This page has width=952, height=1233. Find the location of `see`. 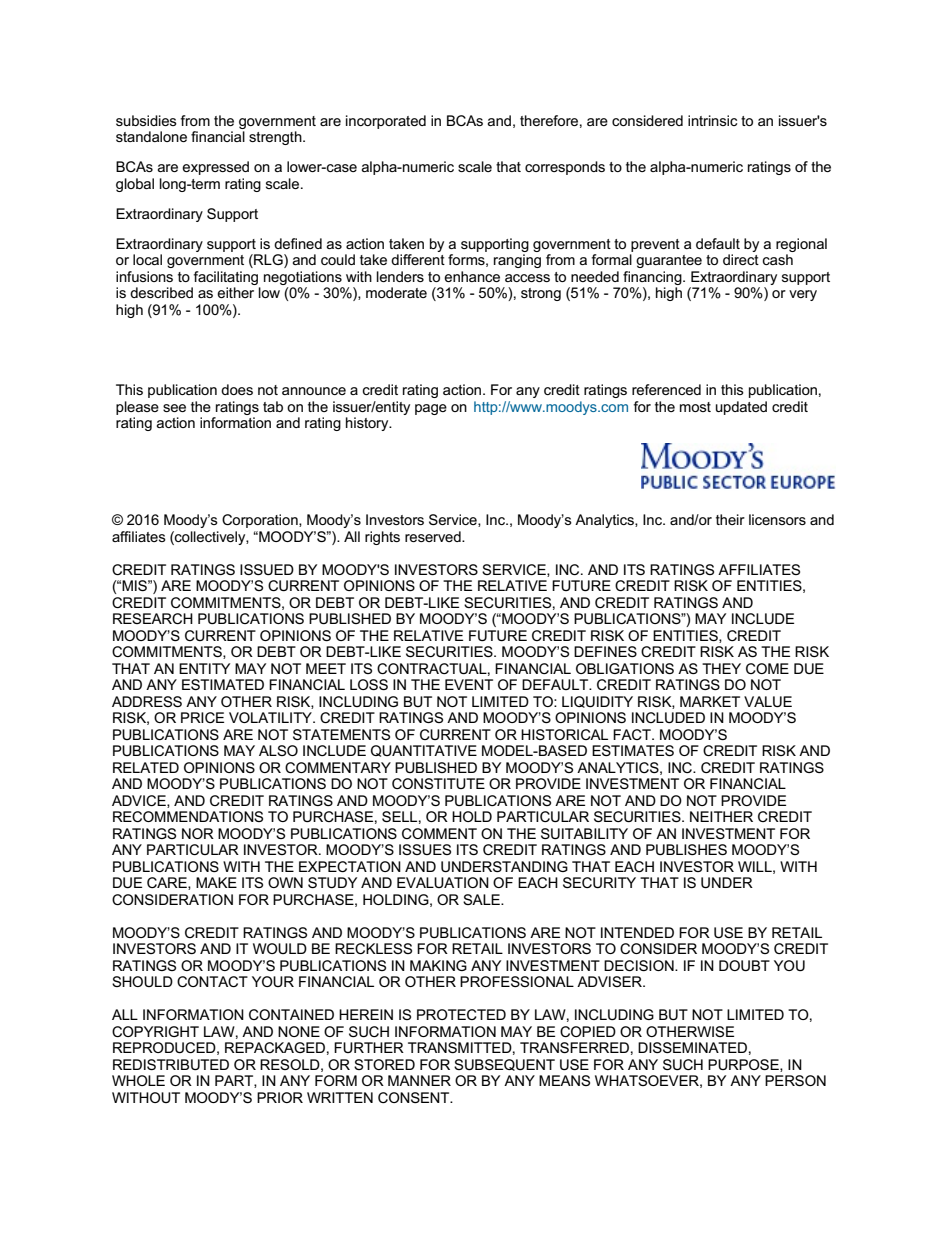

see is located at coordinates (174, 408).
